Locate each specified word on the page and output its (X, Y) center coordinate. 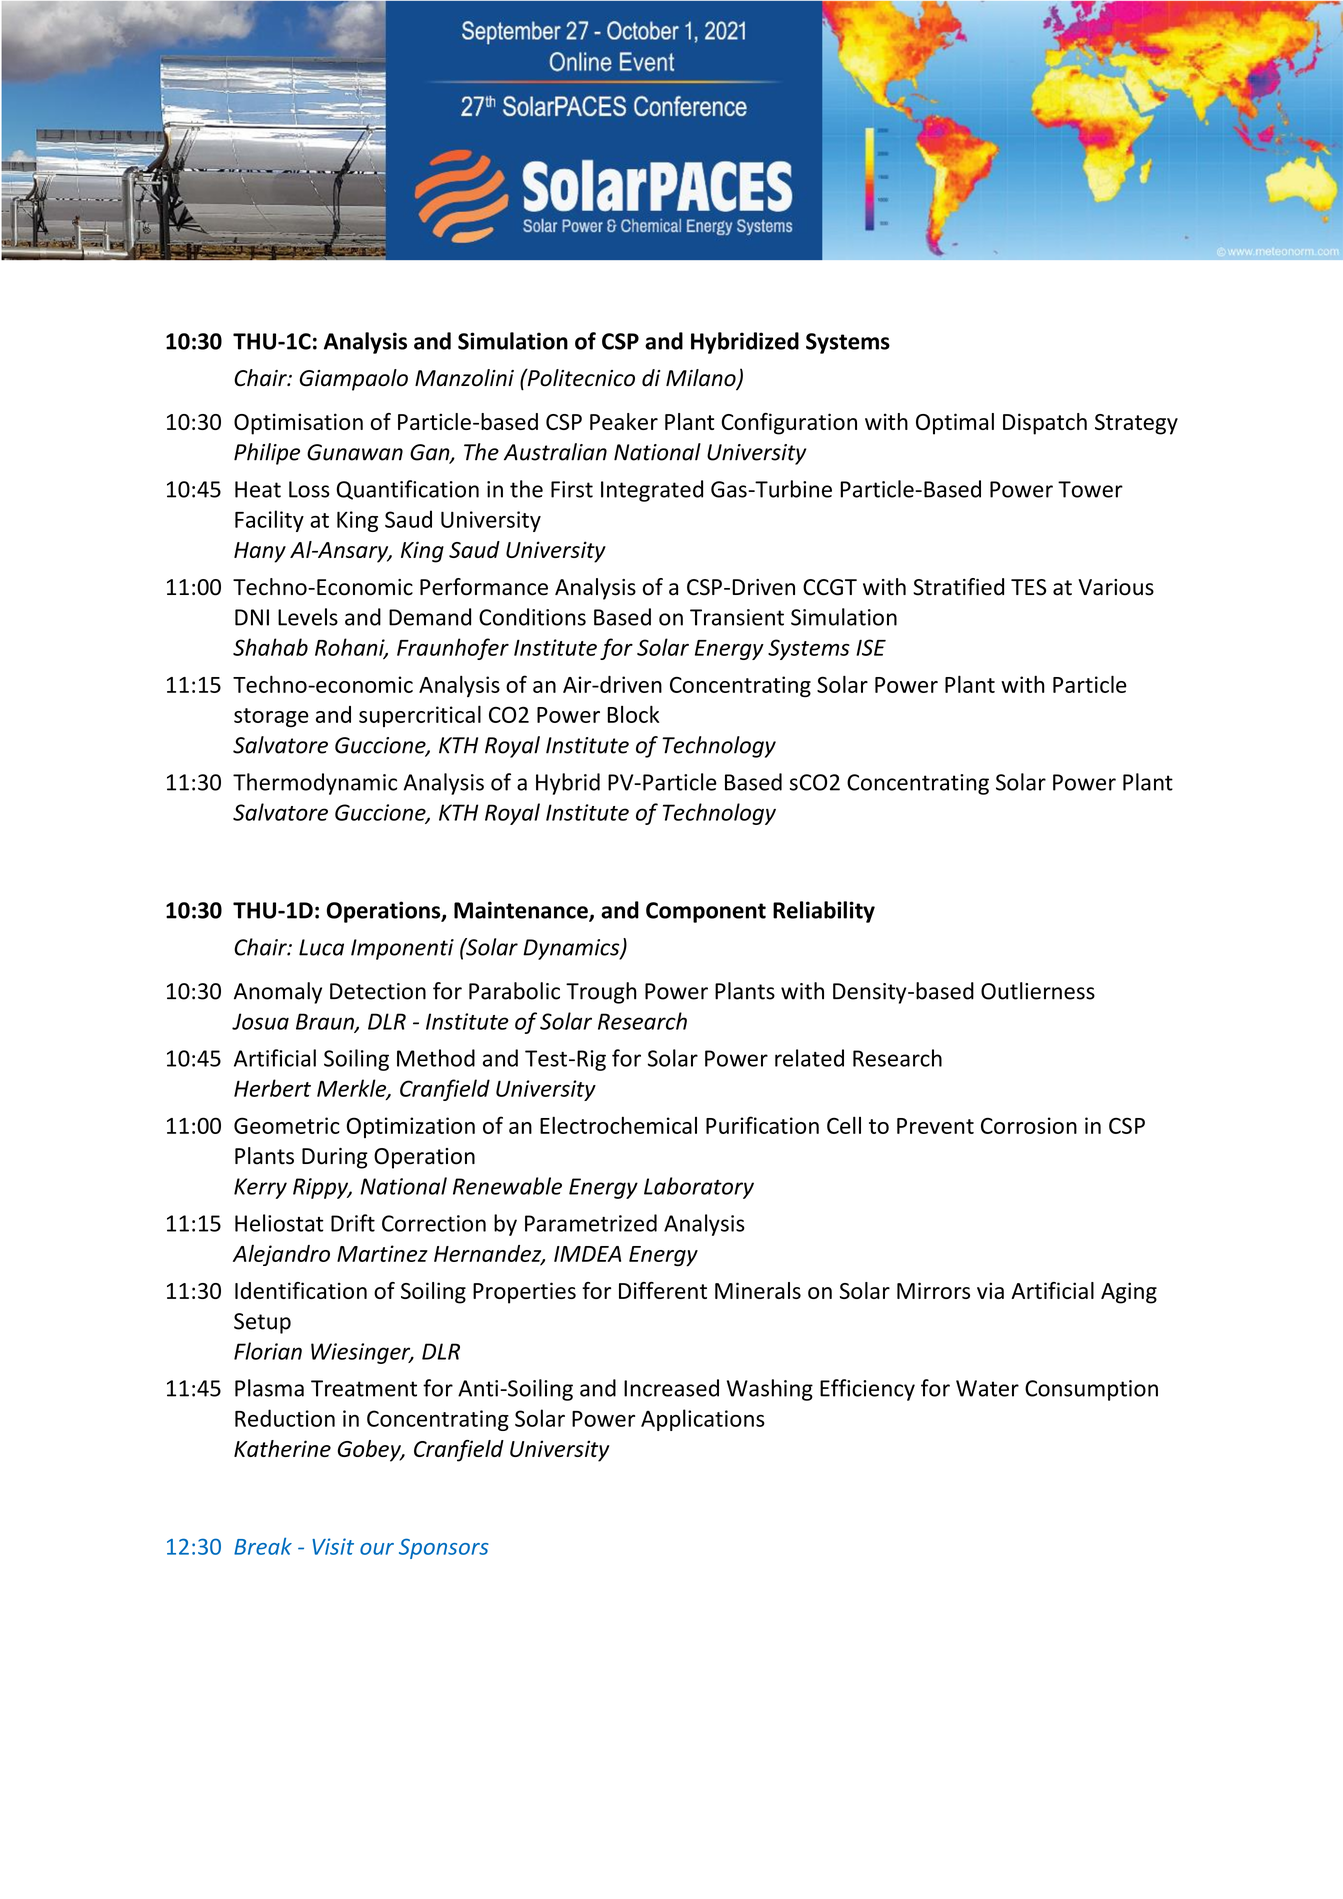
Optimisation (298, 424)
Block (633, 714)
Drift (353, 1223)
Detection (378, 991)
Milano (702, 379)
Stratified (958, 587)
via (990, 1290)
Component (706, 912)
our (377, 1549)
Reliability (824, 912)
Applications (703, 1420)
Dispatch (1045, 424)
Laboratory (699, 1188)
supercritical (420, 716)
